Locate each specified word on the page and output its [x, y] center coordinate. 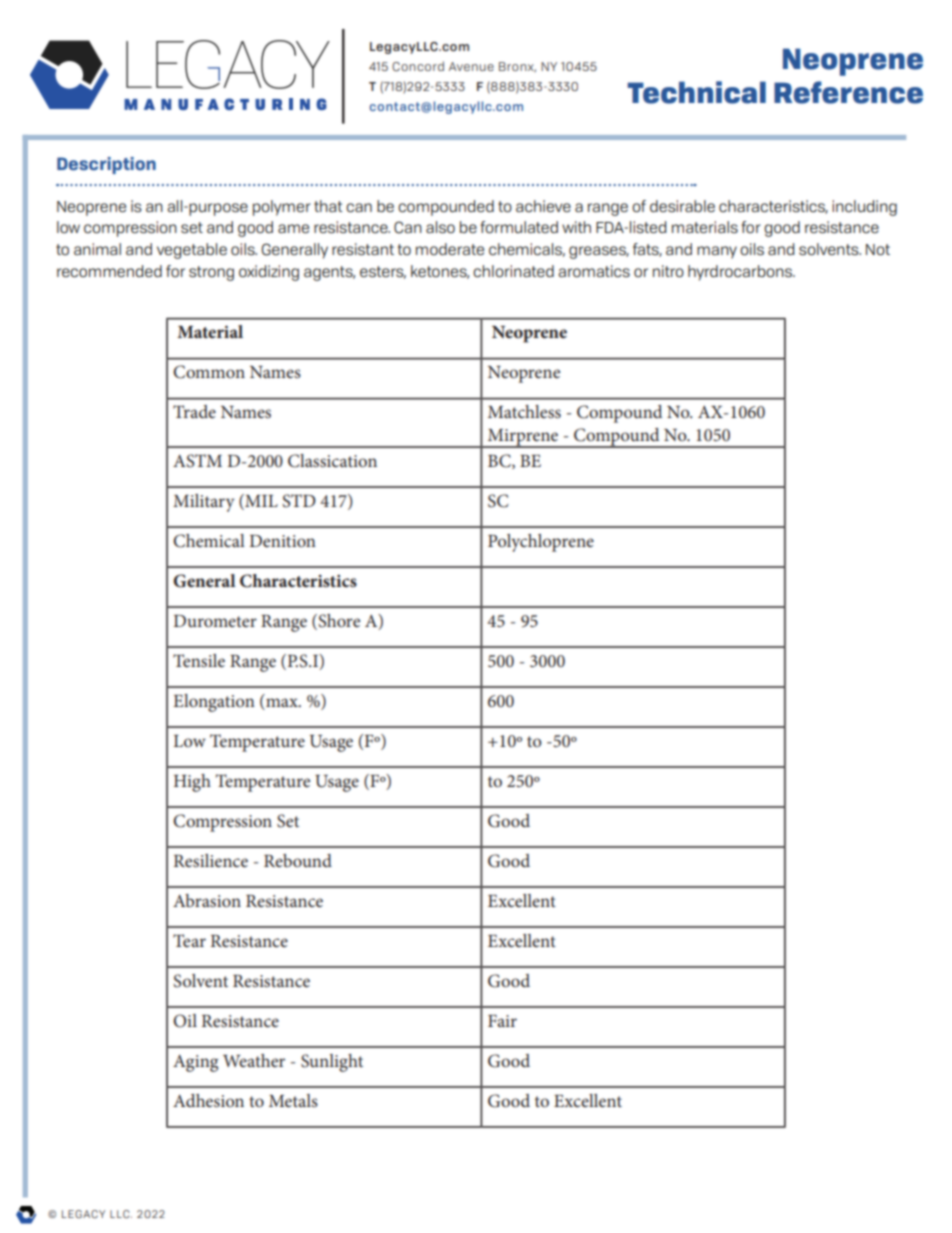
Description [106, 165]
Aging [195, 1063]
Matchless [524, 411]
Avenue [471, 66]
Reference [848, 92]
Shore [338, 622]
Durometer [215, 621]
